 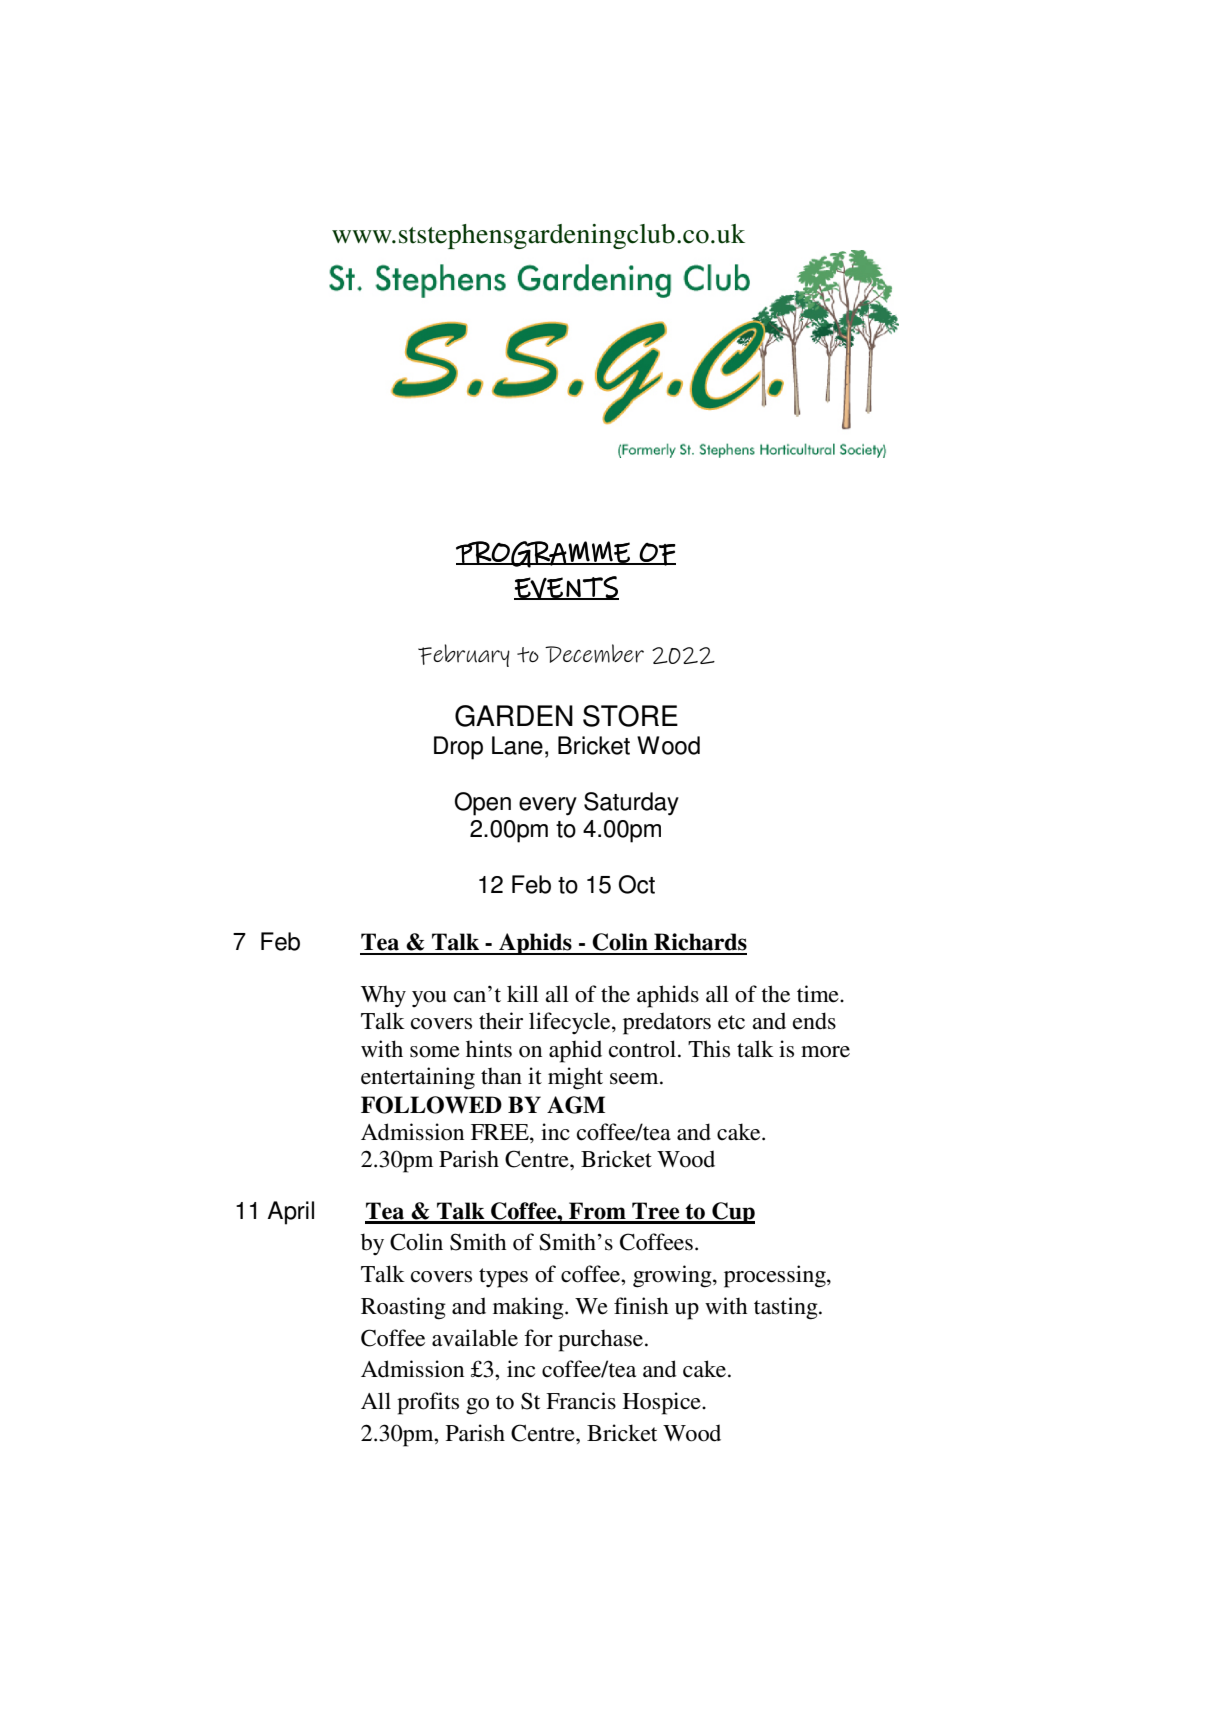 What do you see at coordinates (581, 1401) in the document?
I see `Francis` at bounding box center [581, 1401].
